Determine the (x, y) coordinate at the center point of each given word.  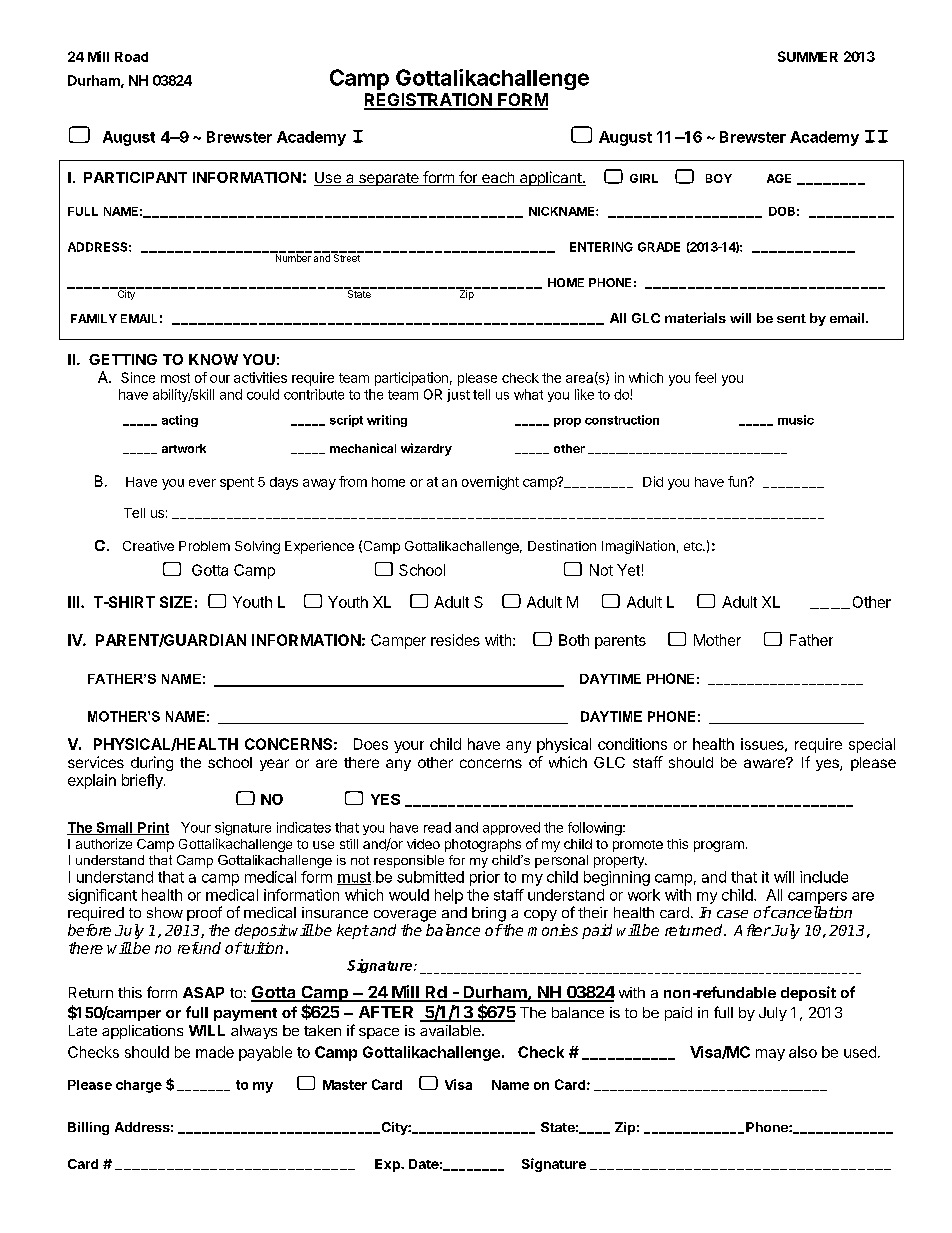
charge (139, 1086)
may (770, 1055)
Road (131, 57)
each (498, 179)
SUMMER (808, 56)
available (451, 1030)
